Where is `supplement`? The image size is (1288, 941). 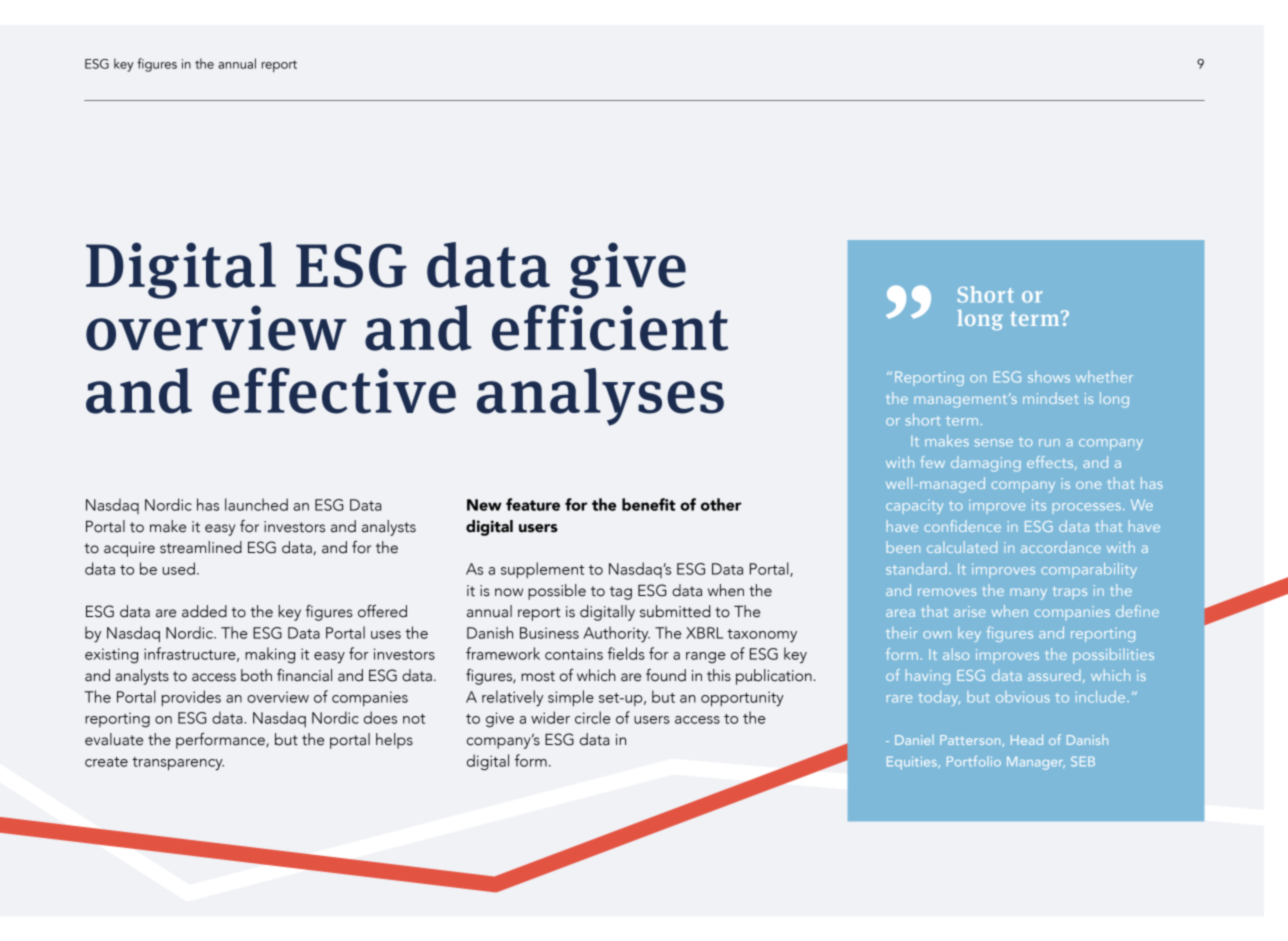 supplement is located at coordinates (542, 570).
